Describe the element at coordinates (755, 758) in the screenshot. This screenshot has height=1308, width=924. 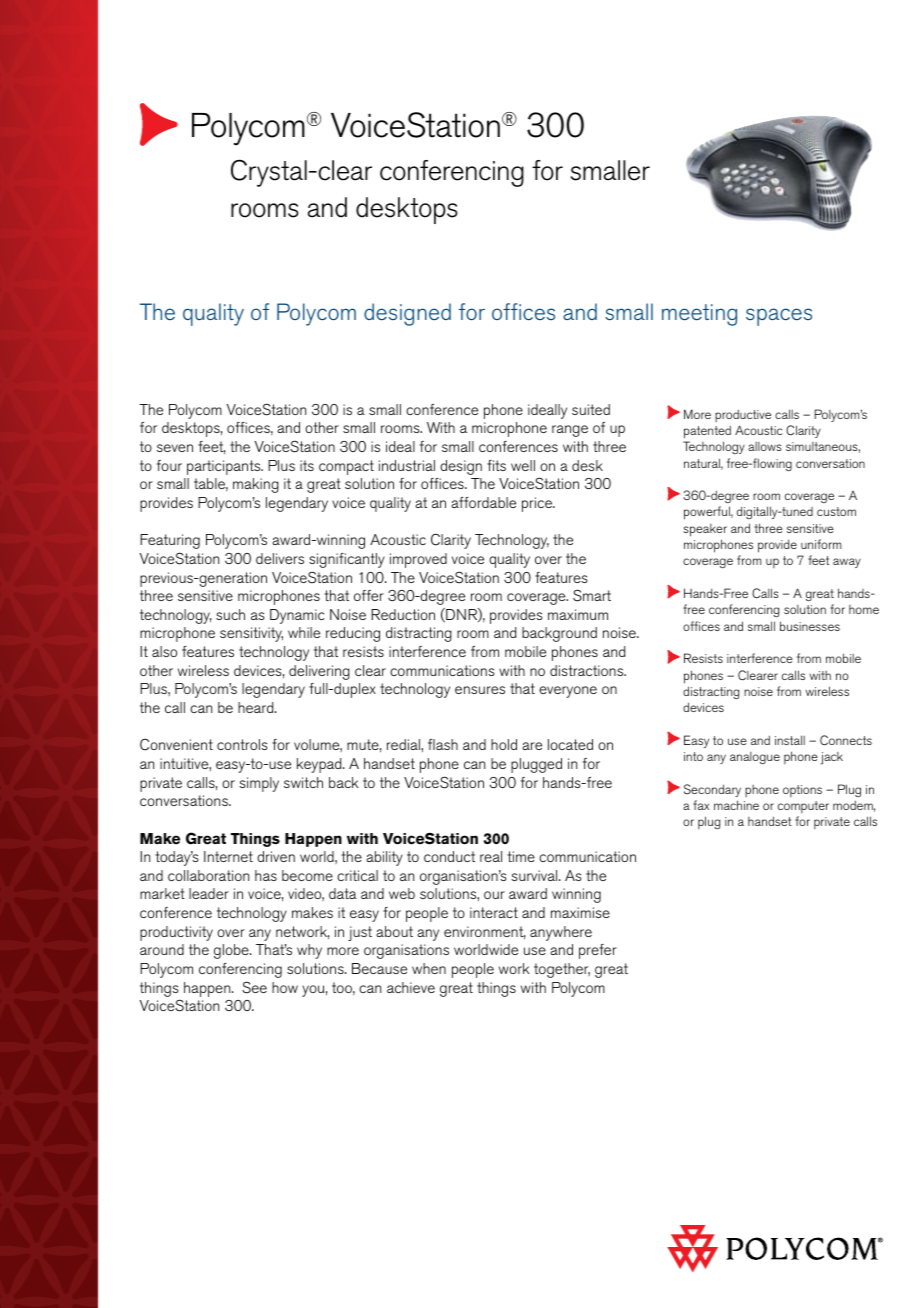
I see `analogue` at that location.
